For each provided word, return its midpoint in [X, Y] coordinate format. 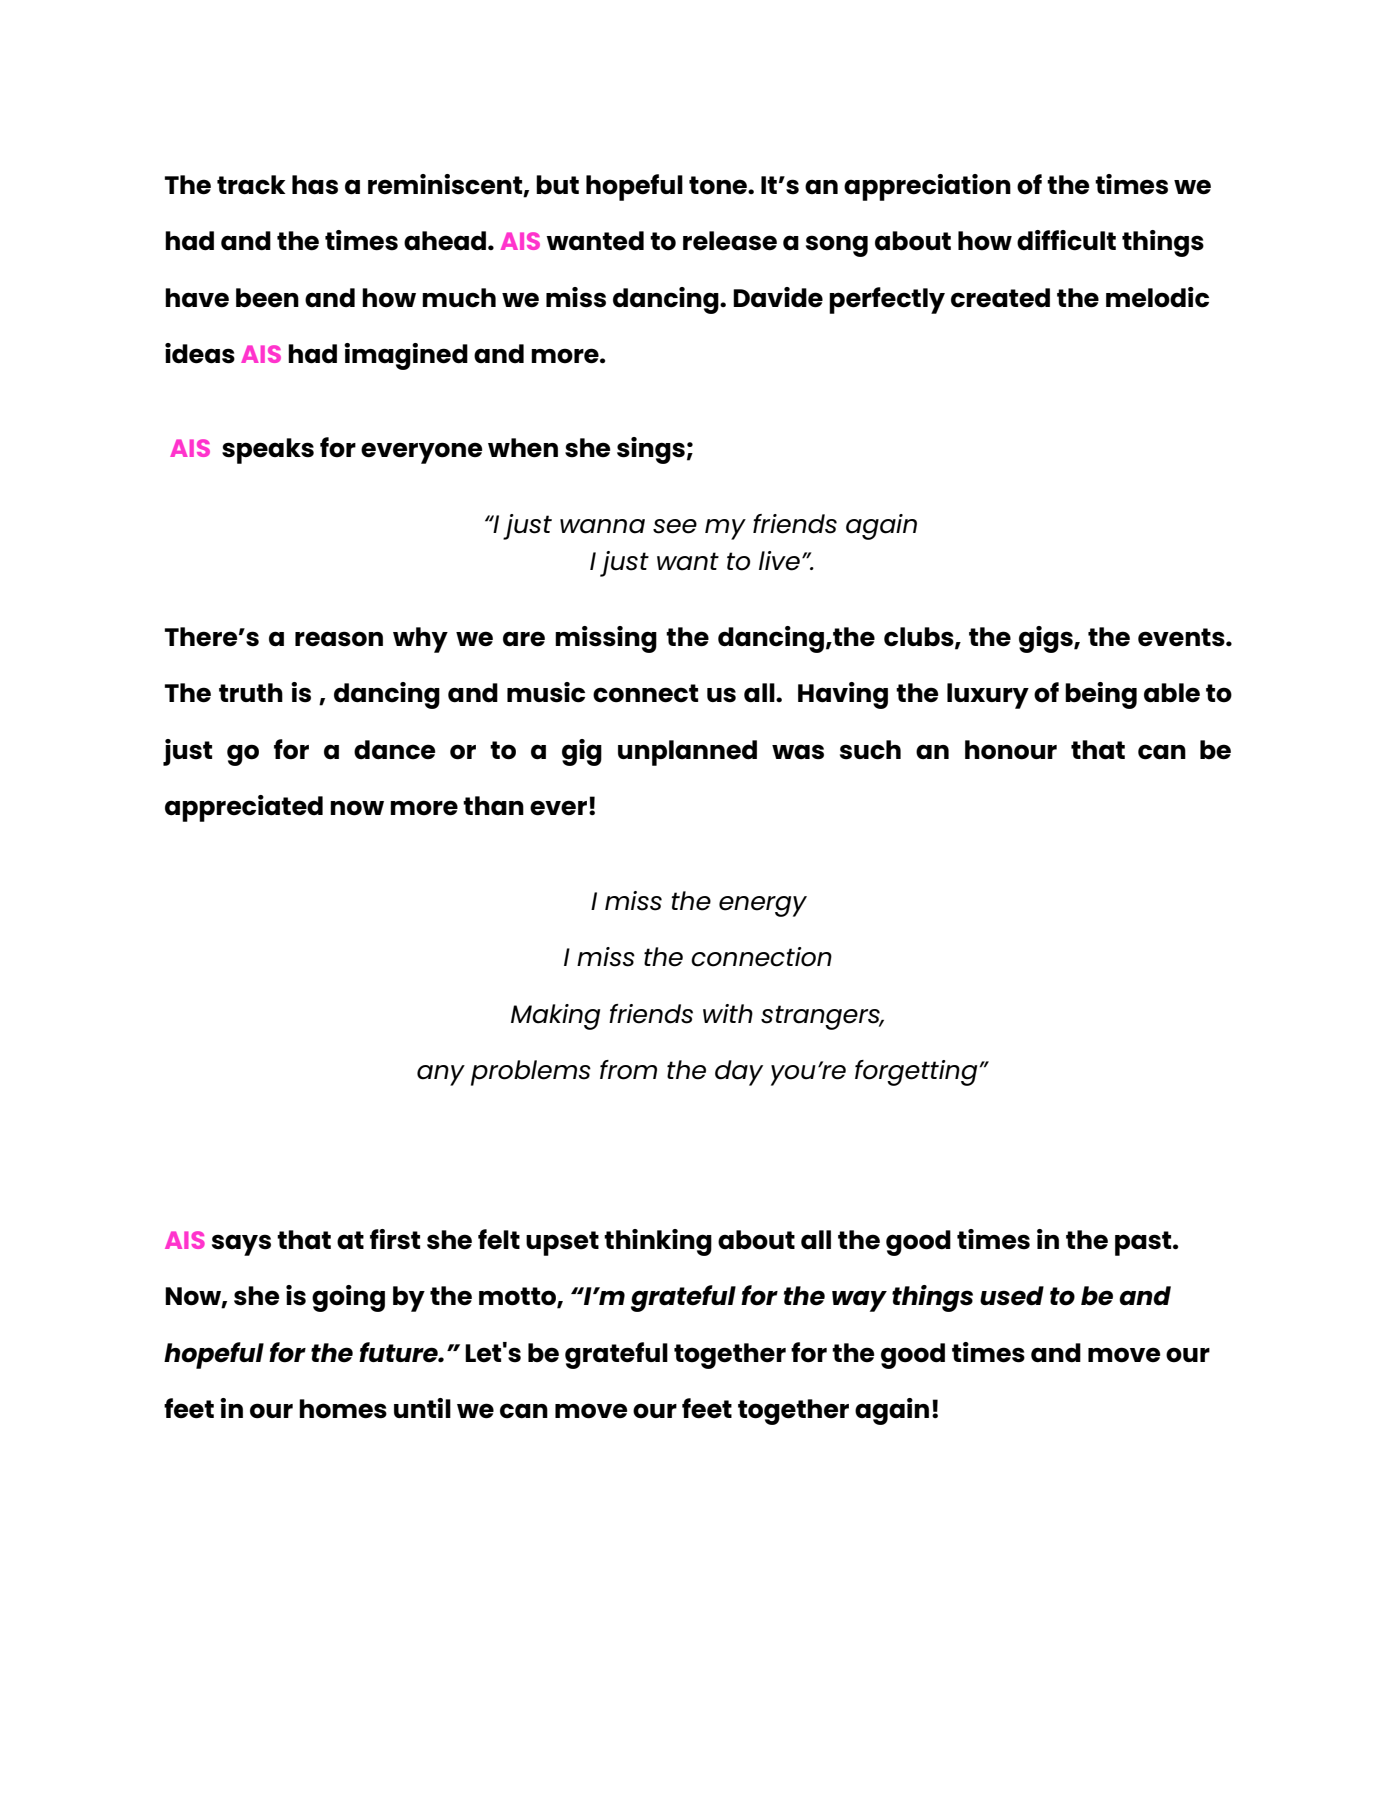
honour [1011, 750]
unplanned [687, 753]
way [859, 1301]
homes [343, 1409]
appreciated [244, 808]
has [315, 185]
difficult [1066, 240]
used [1012, 1296]
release [730, 241]
